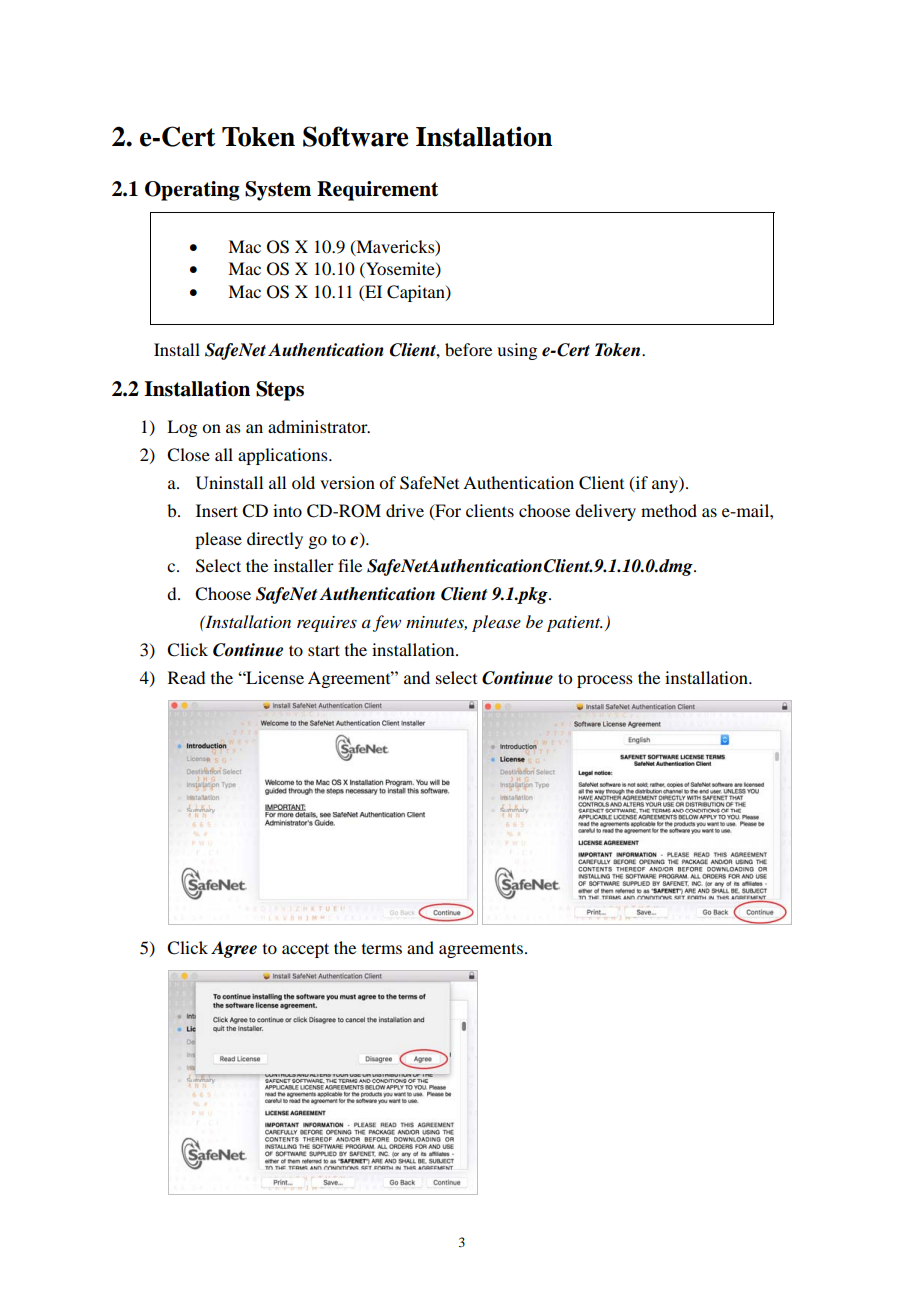  Describe the element at coordinates (605, 512) in the page. I see `delivery` at that location.
